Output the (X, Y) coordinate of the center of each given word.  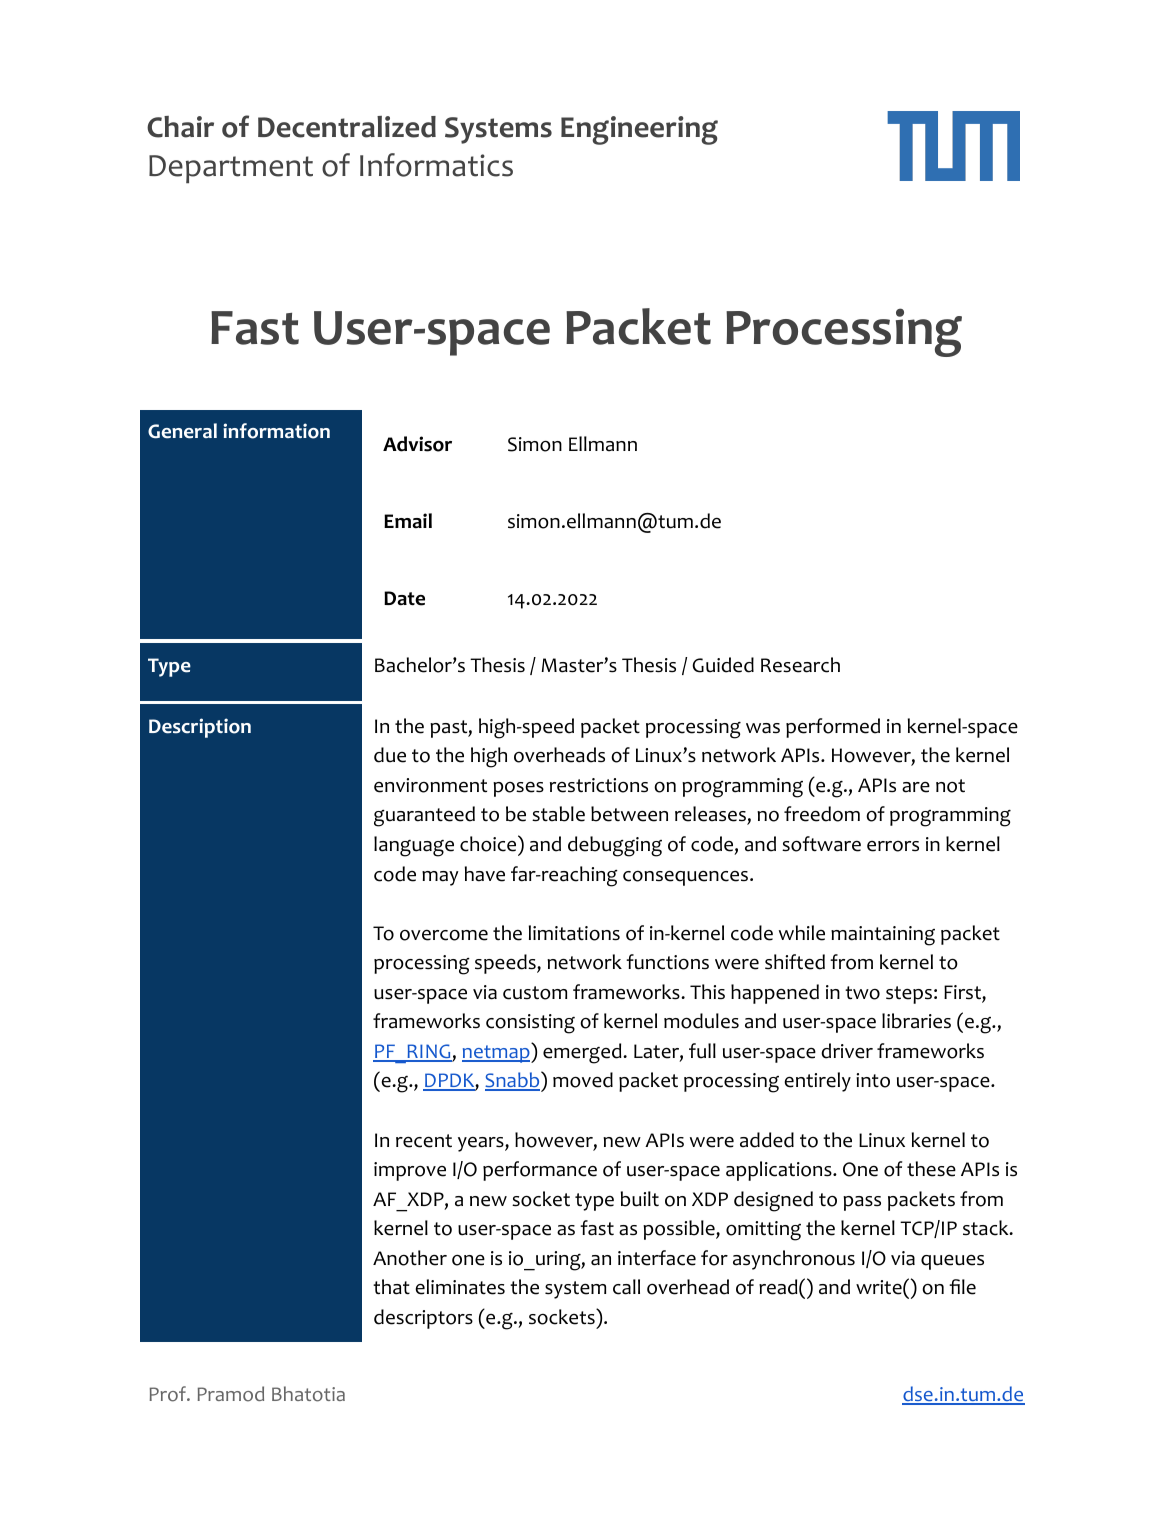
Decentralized (347, 127)
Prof (169, 1394)
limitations (574, 933)
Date (404, 598)
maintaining (883, 936)
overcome (444, 935)
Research (800, 665)
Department (231, 169)
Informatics (436, 165)
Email (408, 521)
